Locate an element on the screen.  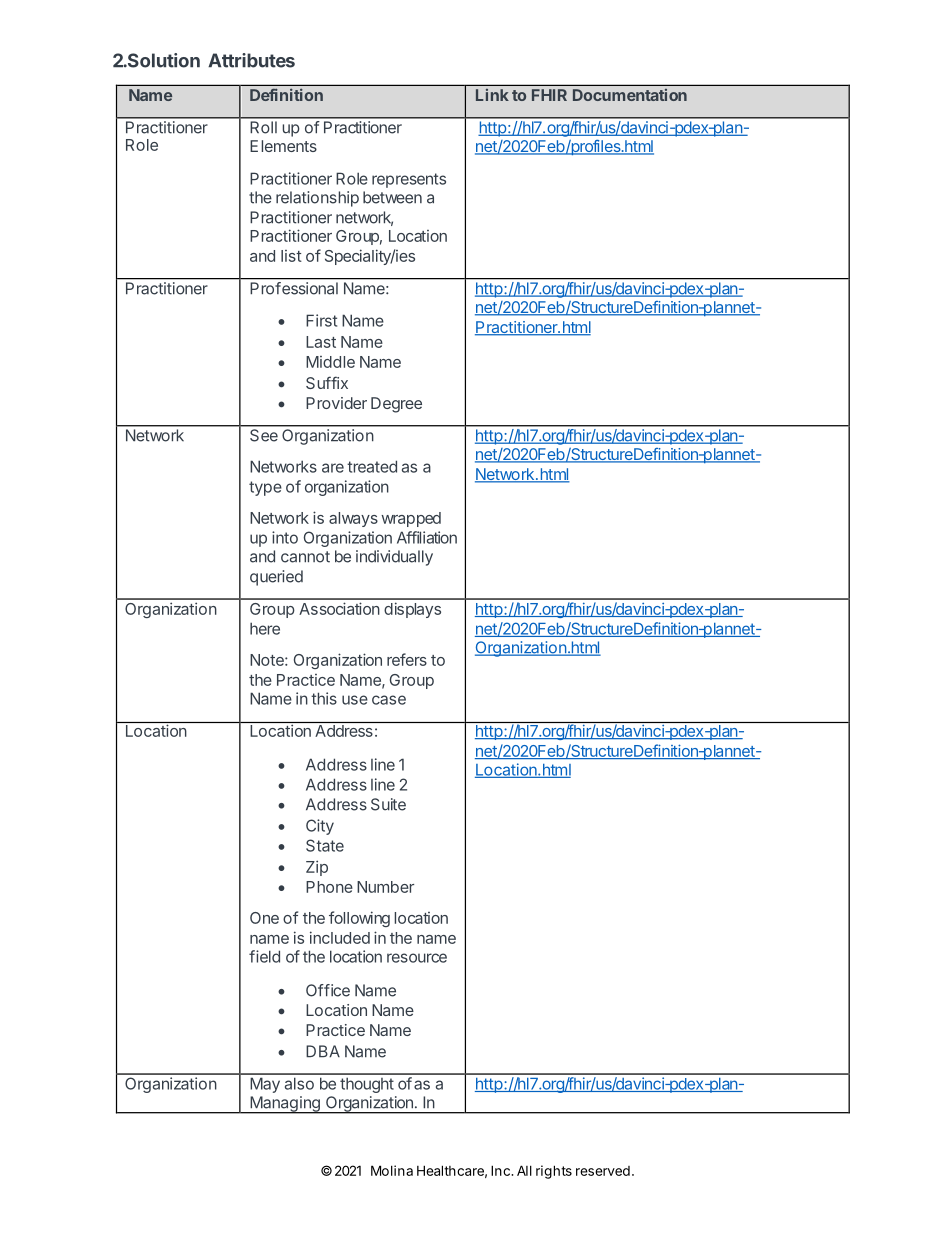
City is located at coordinates (320, 827).
